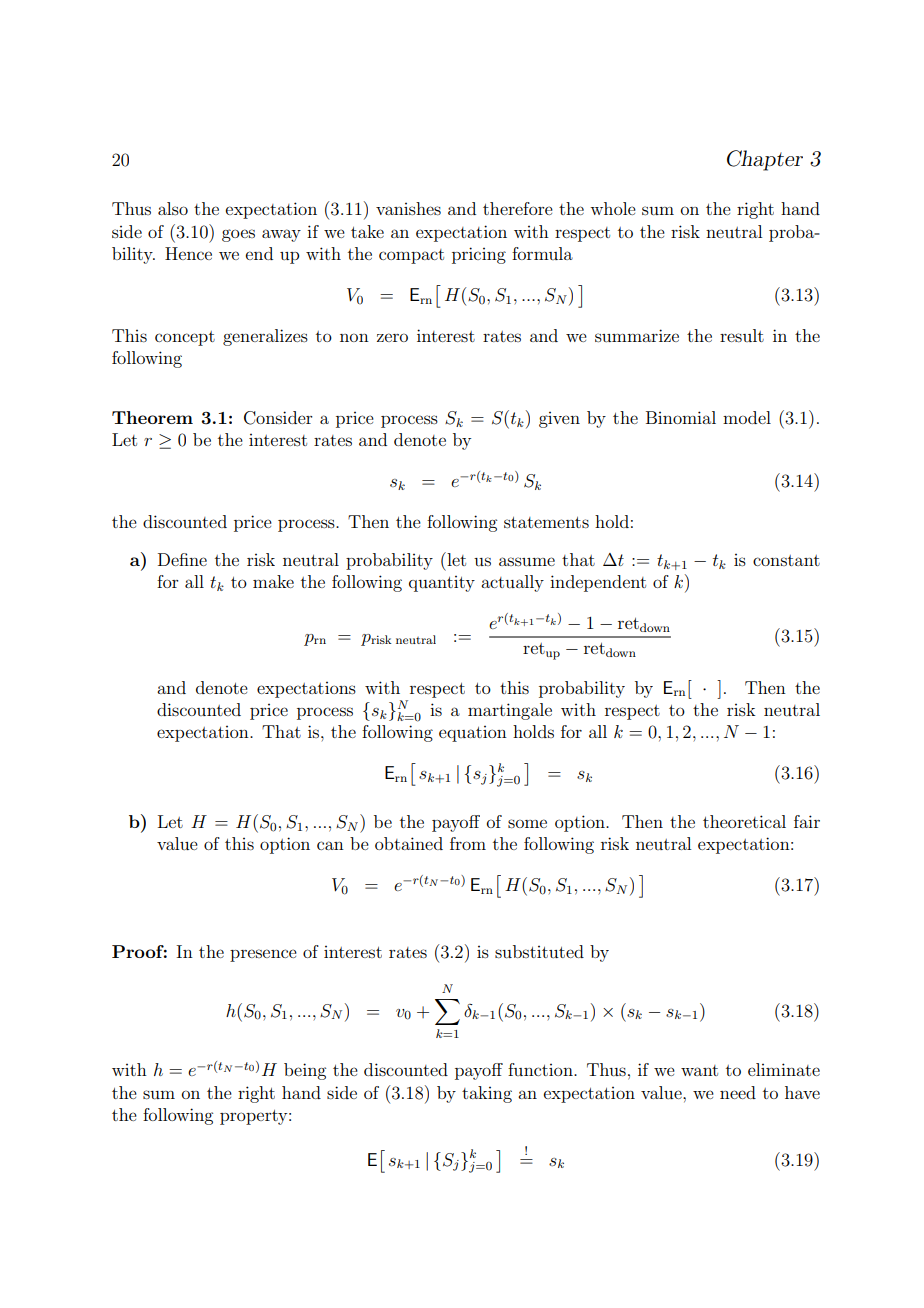 This image has width=924, height=1308. What do you see at coordinates (765, 160) in the image?
I see `Chapter` at bounding box center [765, 160].
